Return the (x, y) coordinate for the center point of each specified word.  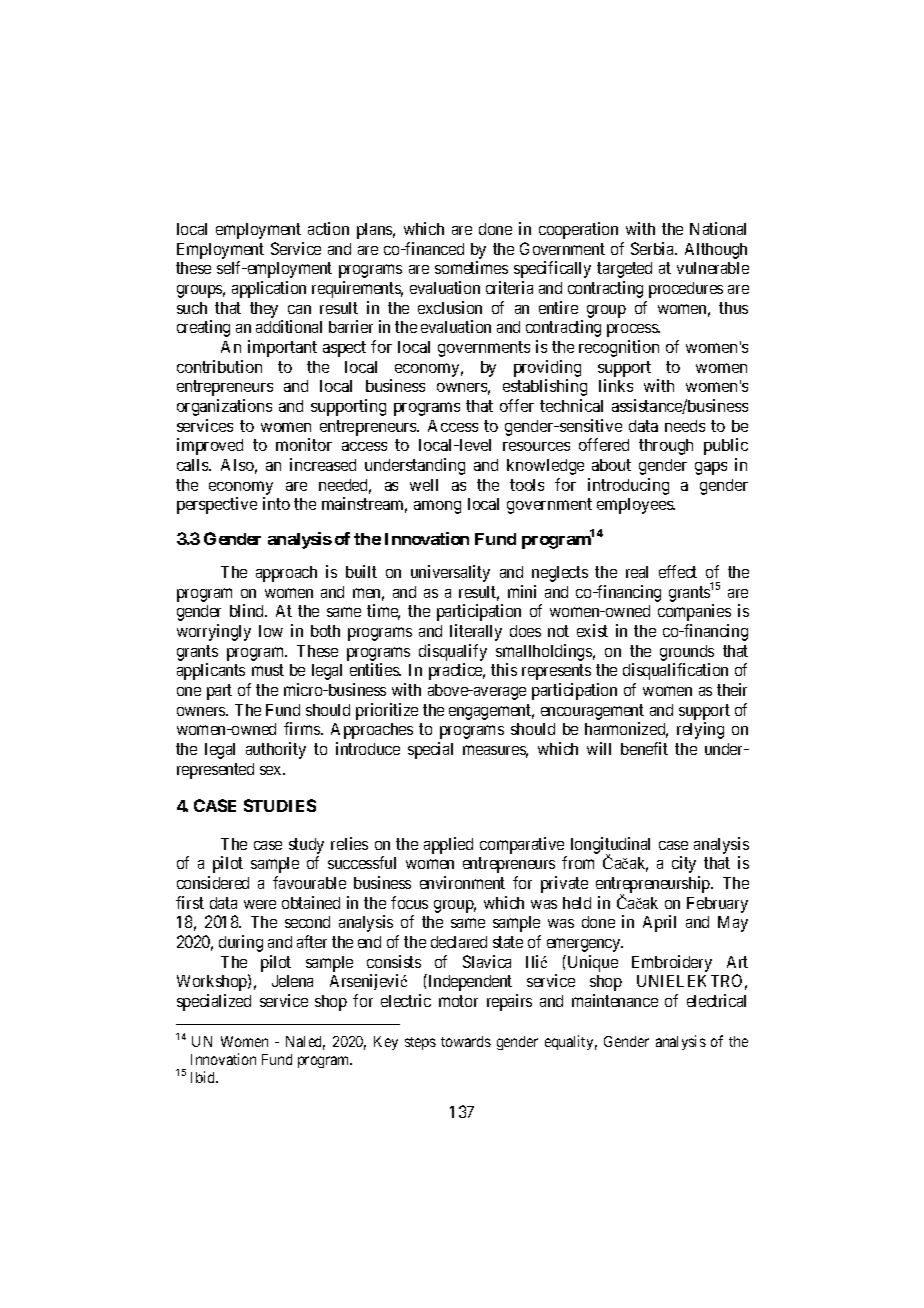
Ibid (204, 1077)
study (306, 846)
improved (210, 446)
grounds (687, 653)
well (424, 485)
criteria (509, 287)
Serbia (654, 248)
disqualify (453, 652)
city (684, 864)
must (268, 670)
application (269, 289)
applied (448, 845)
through (666, 447)
